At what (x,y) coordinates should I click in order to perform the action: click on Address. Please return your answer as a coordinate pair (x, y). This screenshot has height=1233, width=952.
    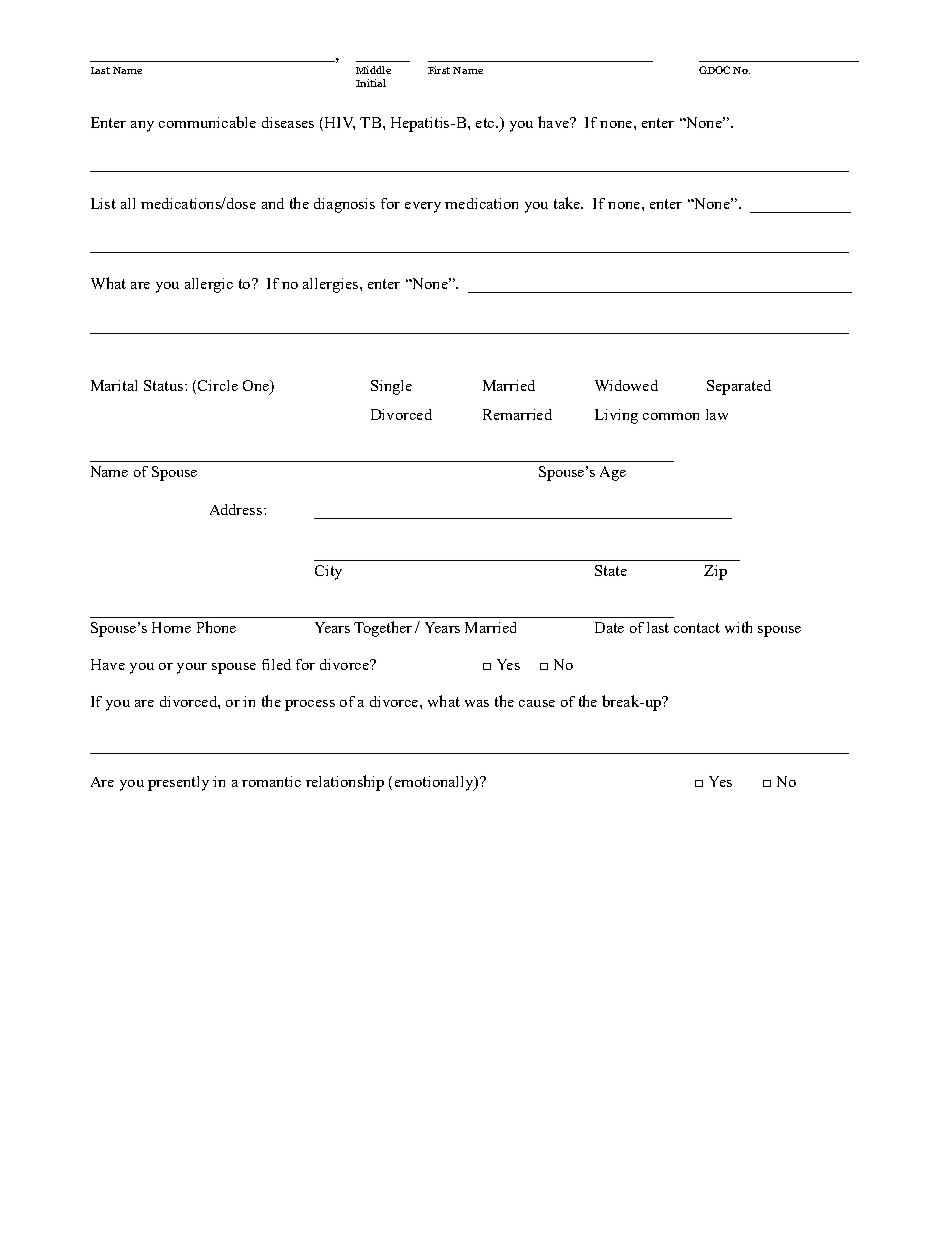
    Looking at the image, I should click on (237, 509).
